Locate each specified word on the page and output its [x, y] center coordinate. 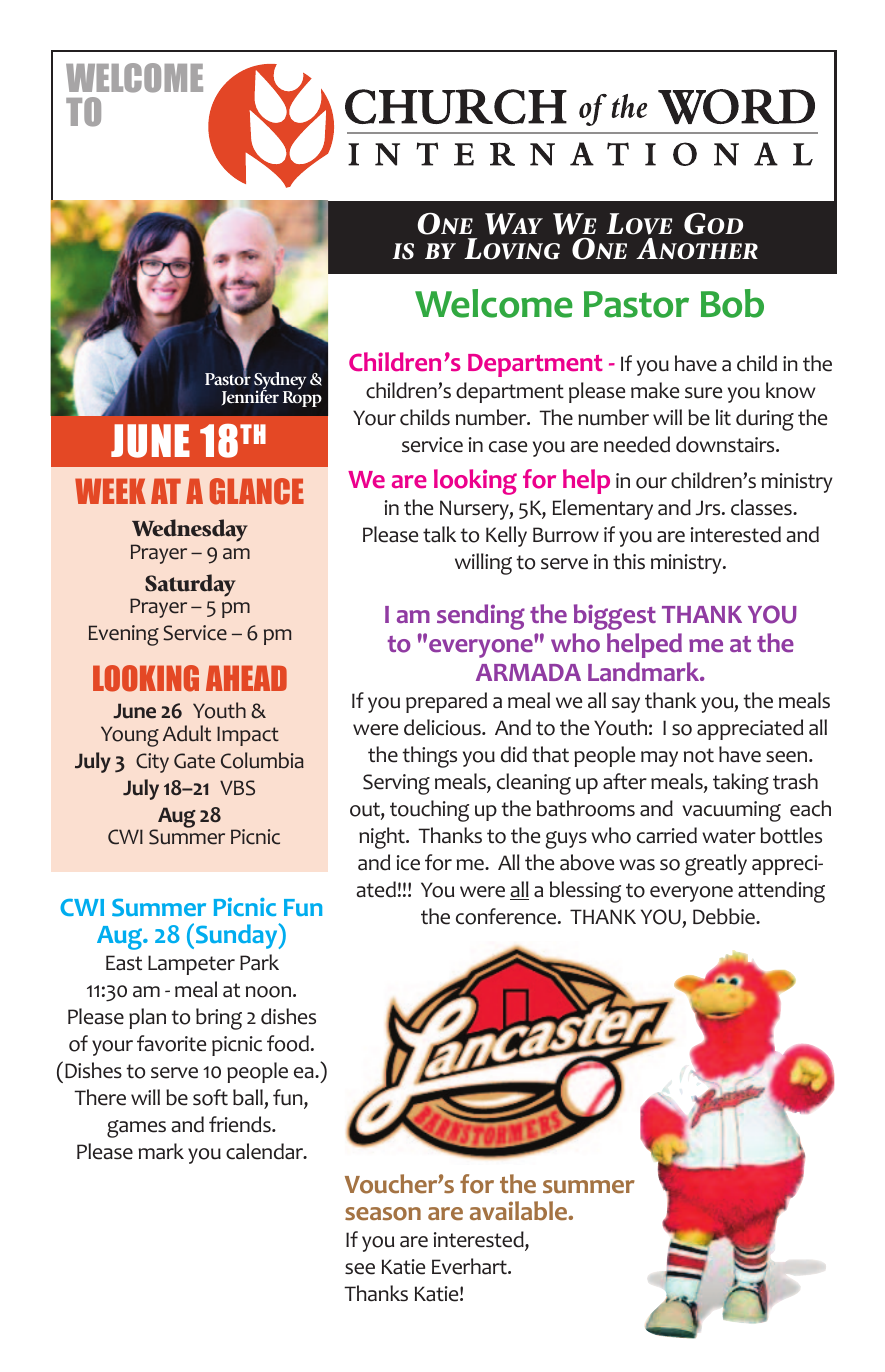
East [124, 963]
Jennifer [250, 396]
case [508, 447]
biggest [615, 617]
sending [481, 617]
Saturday [190, 585]
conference [507, 916]
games [136, 1129]
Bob [732, 303]
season [383, 1214]
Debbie [725, 916]
